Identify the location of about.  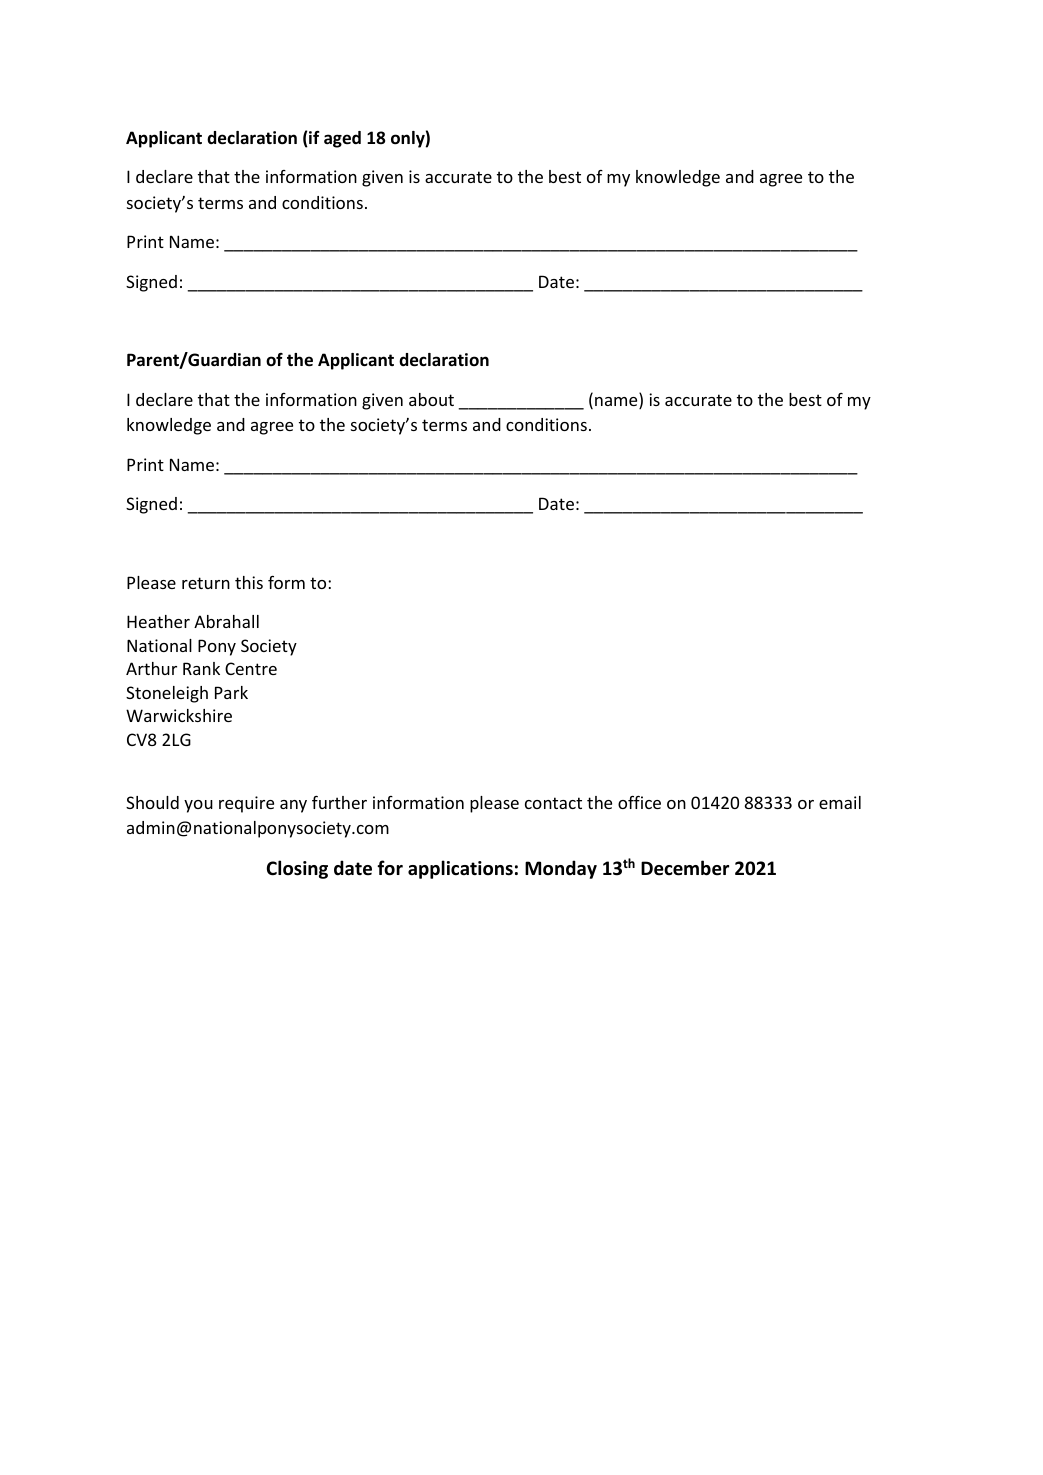
(431, 399).
